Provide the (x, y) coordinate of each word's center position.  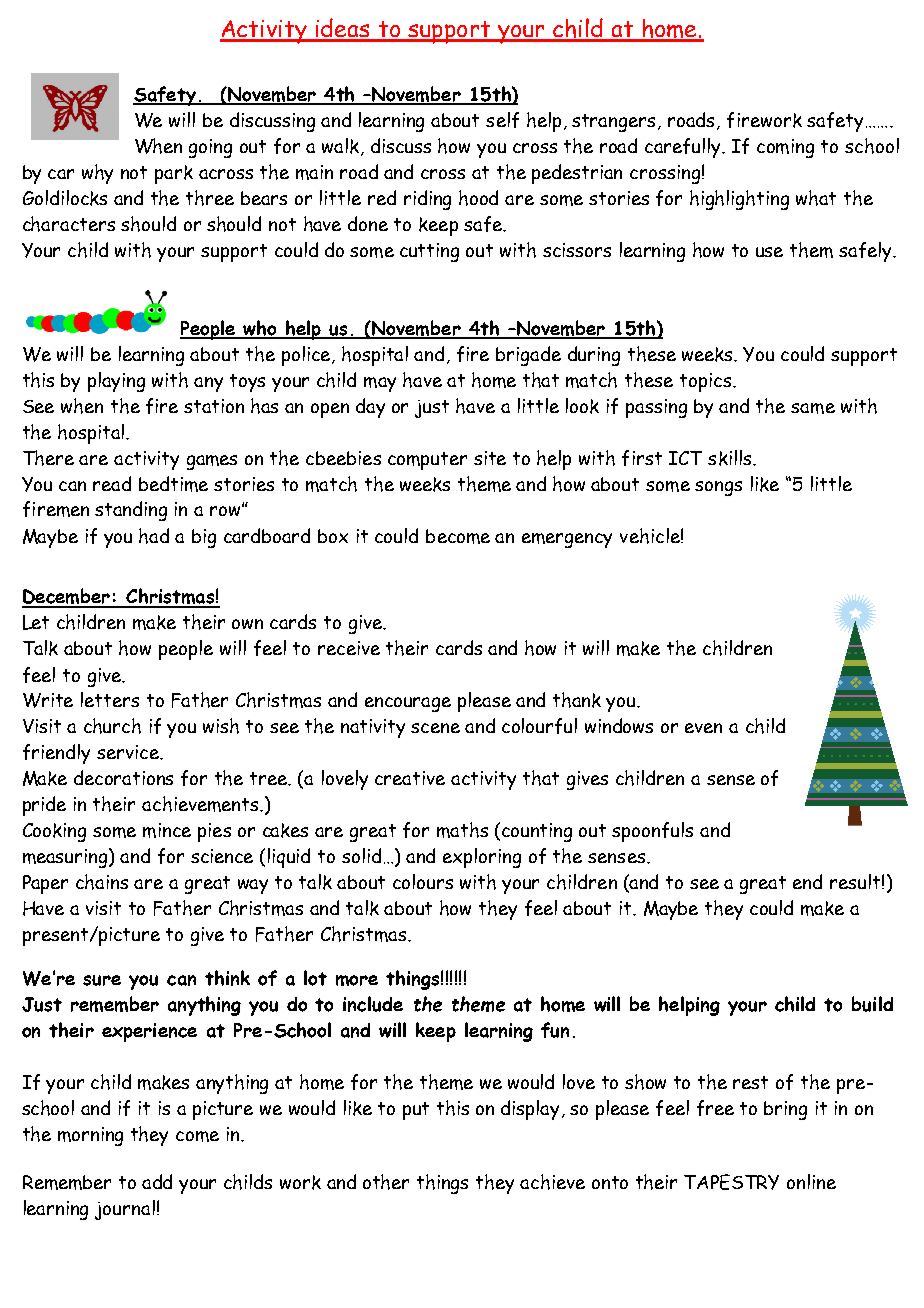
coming (785, 148)
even (703, 728)
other (386, 1182)
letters (110, 699)
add (157, 1181)
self (502, 120)
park (174, 174)
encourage (408, 704)
